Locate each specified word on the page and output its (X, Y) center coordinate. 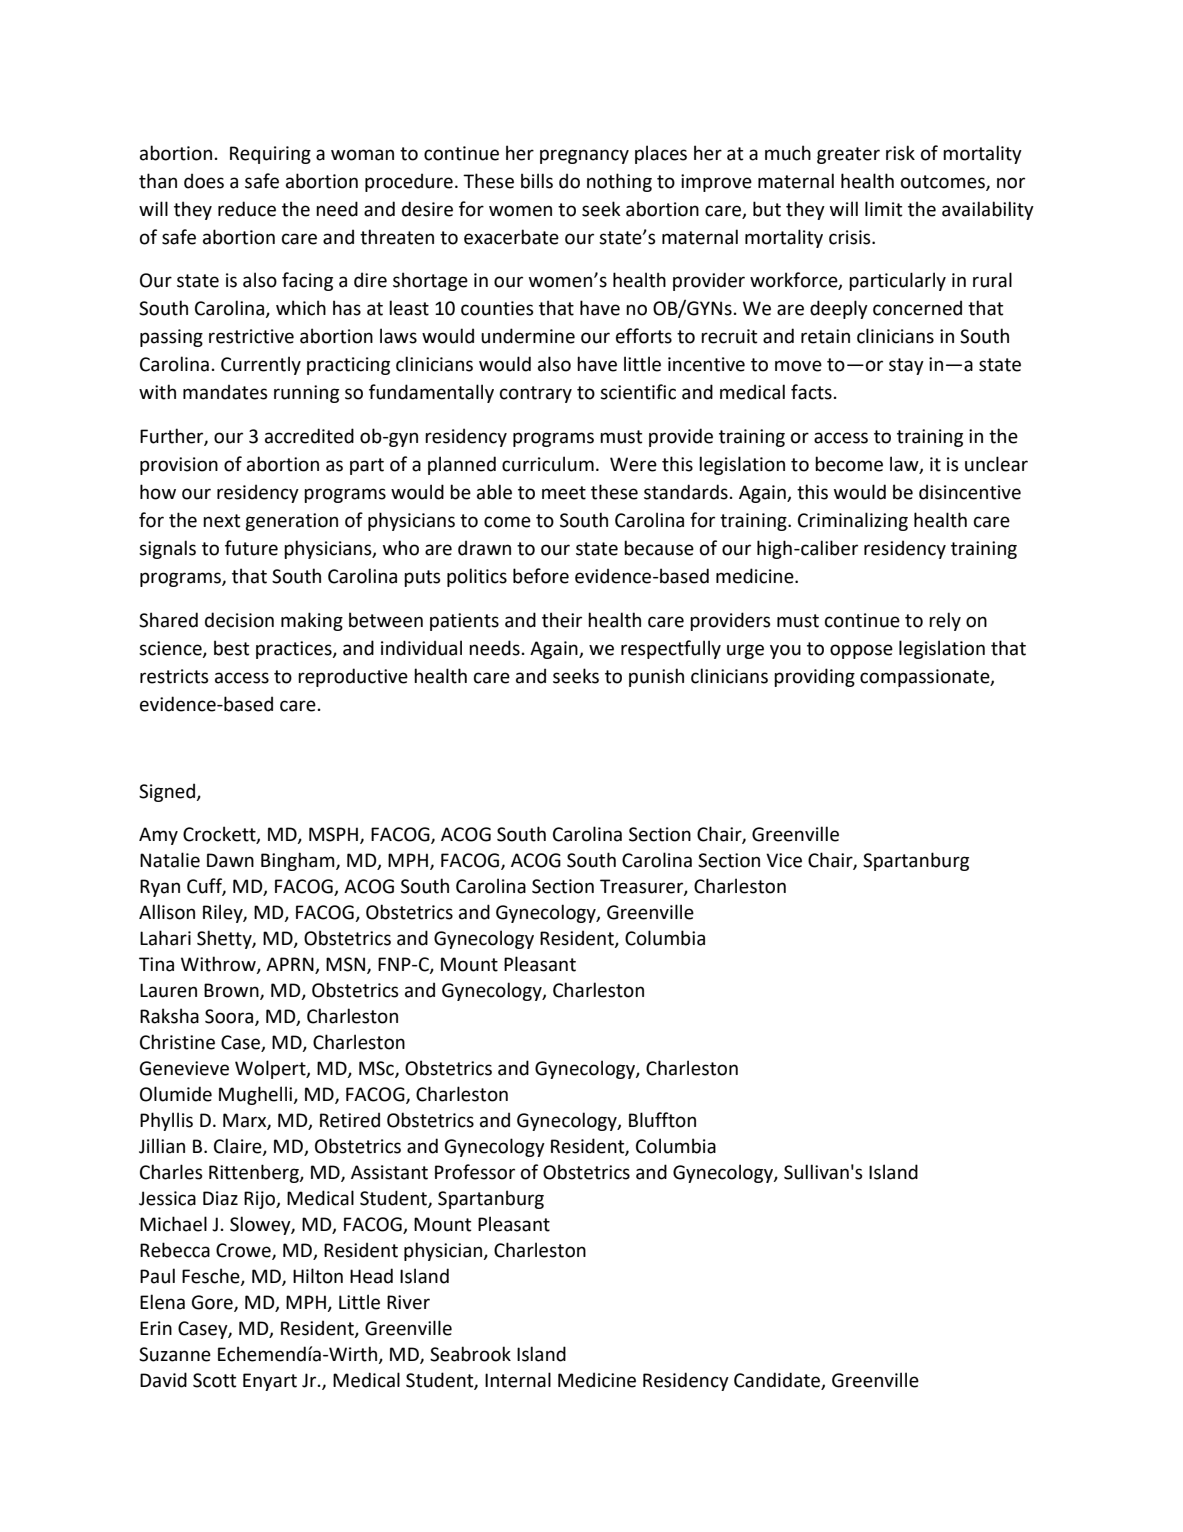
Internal (518, 1380)
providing (814, 677)
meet (564, 493)
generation (291, 522)
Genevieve (184, 1068)
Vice (784, 860)
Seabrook (470, 1354)
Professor (475, 1172)
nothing (619, 182)
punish (656, 677)
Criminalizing (853, 521)
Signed (168, 792)
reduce (247, 209)
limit (883, 209)
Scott (214, 1380)
